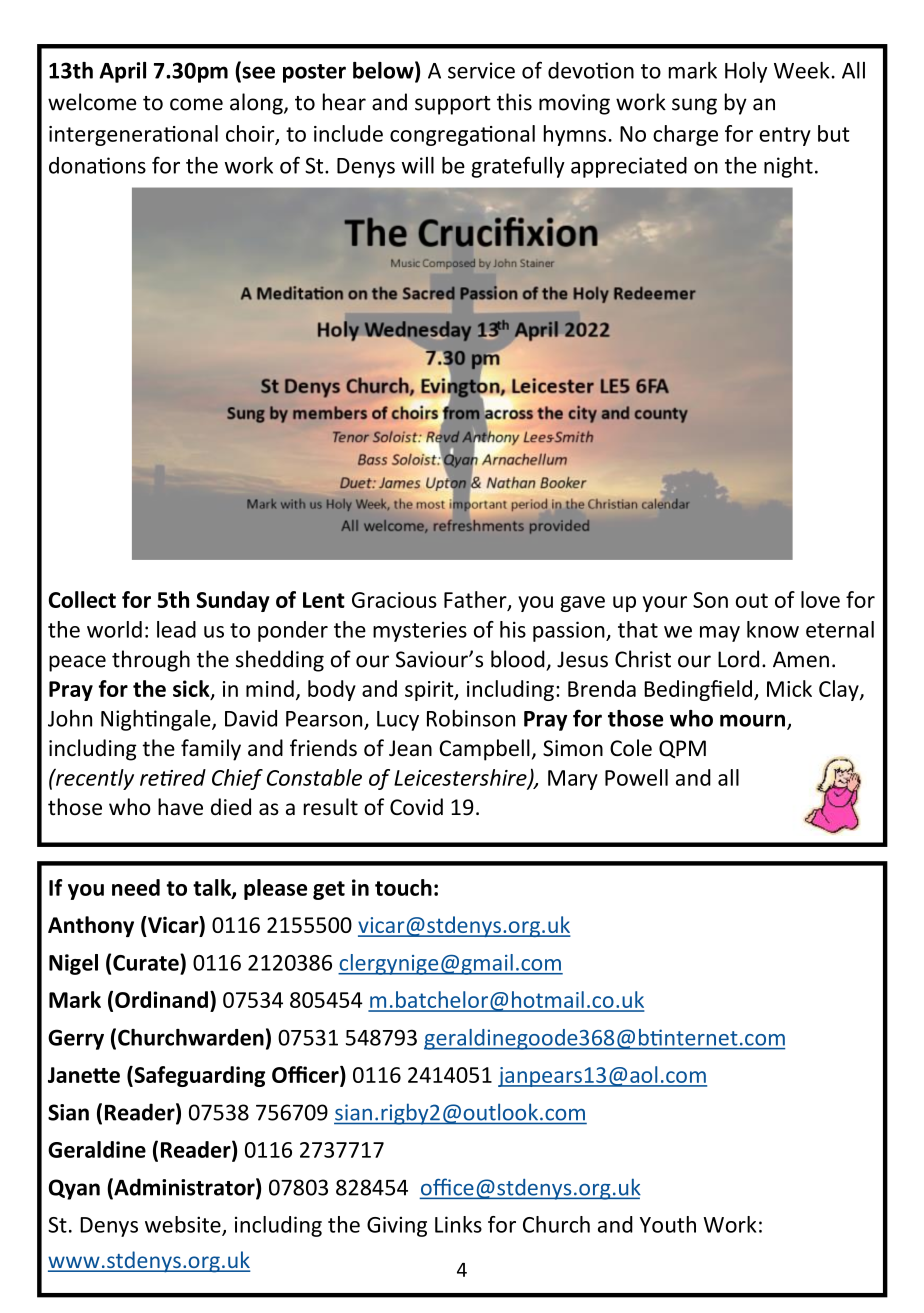 This screenshot has width=924, height=1313. I want to click on have, so click(180, 807).
